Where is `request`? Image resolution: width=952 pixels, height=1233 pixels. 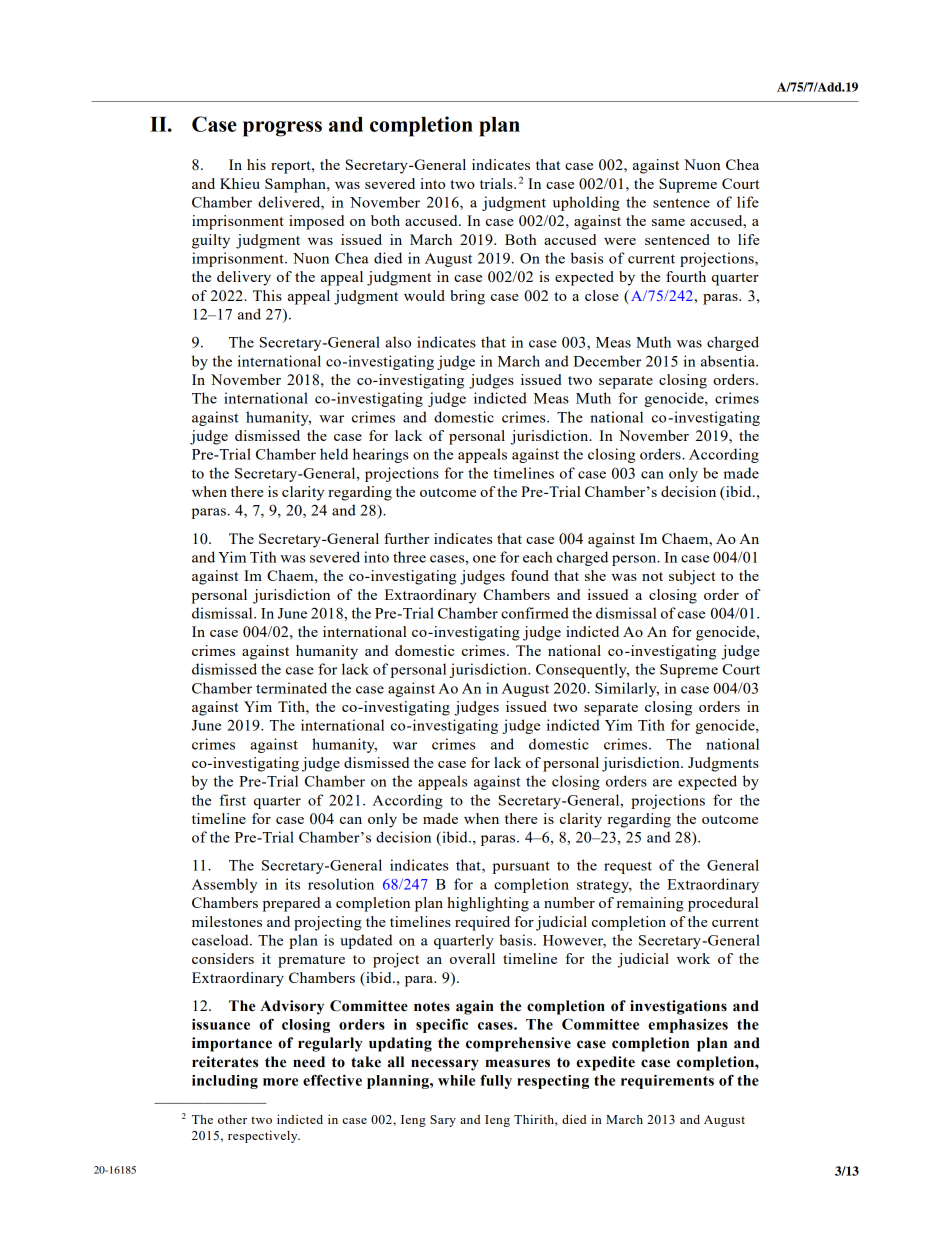 request is located at coordinates (628, 867).
